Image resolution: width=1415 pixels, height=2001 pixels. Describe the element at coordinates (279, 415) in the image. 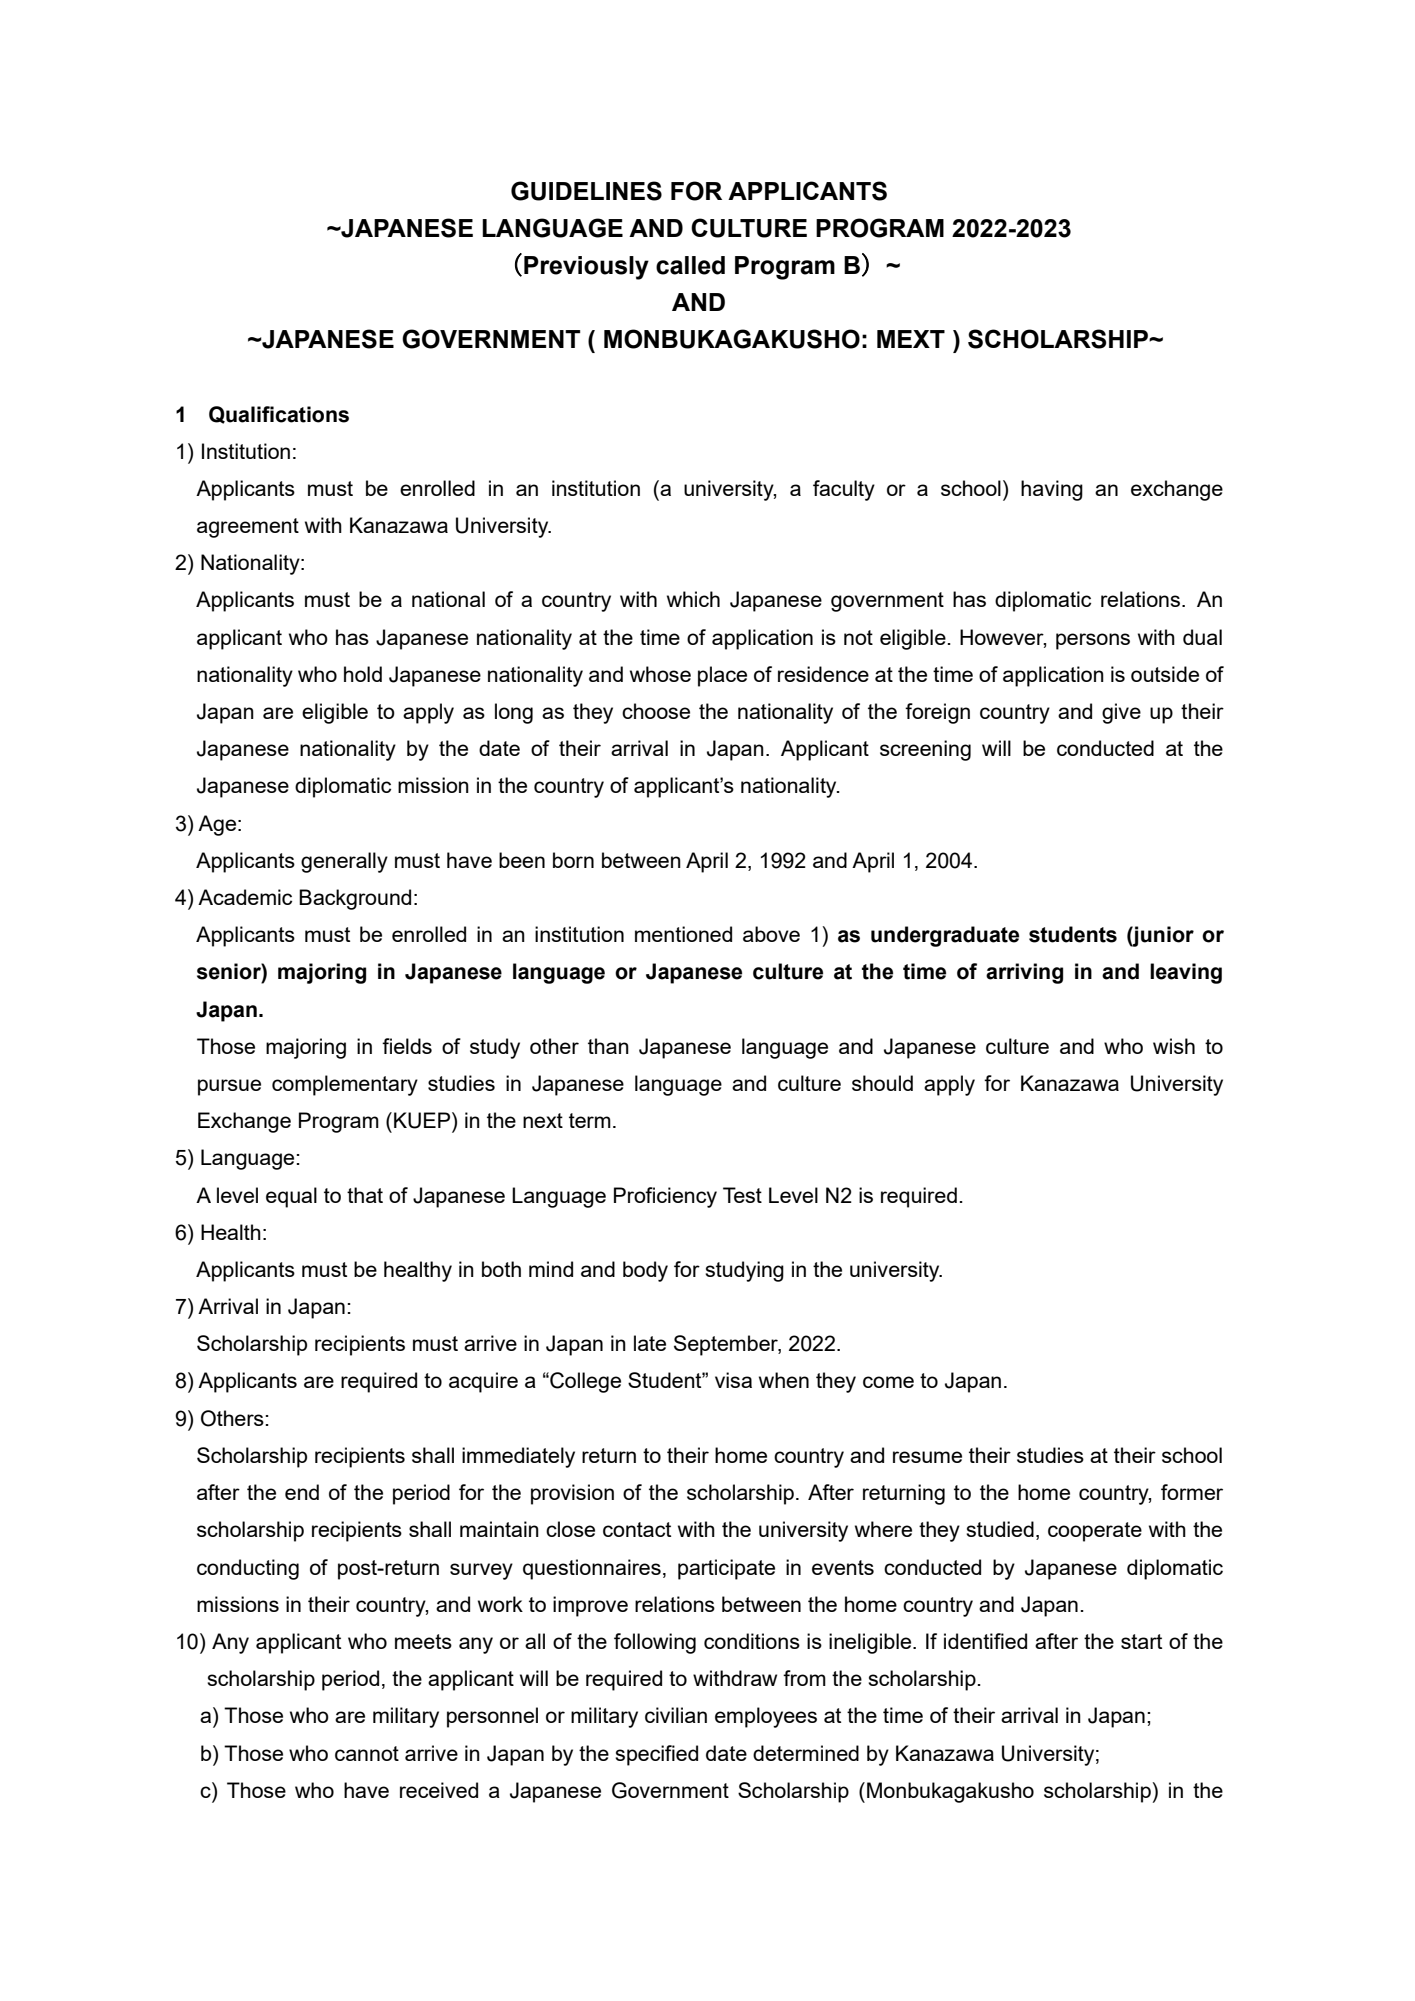

I see `Qualifications` at that location.
